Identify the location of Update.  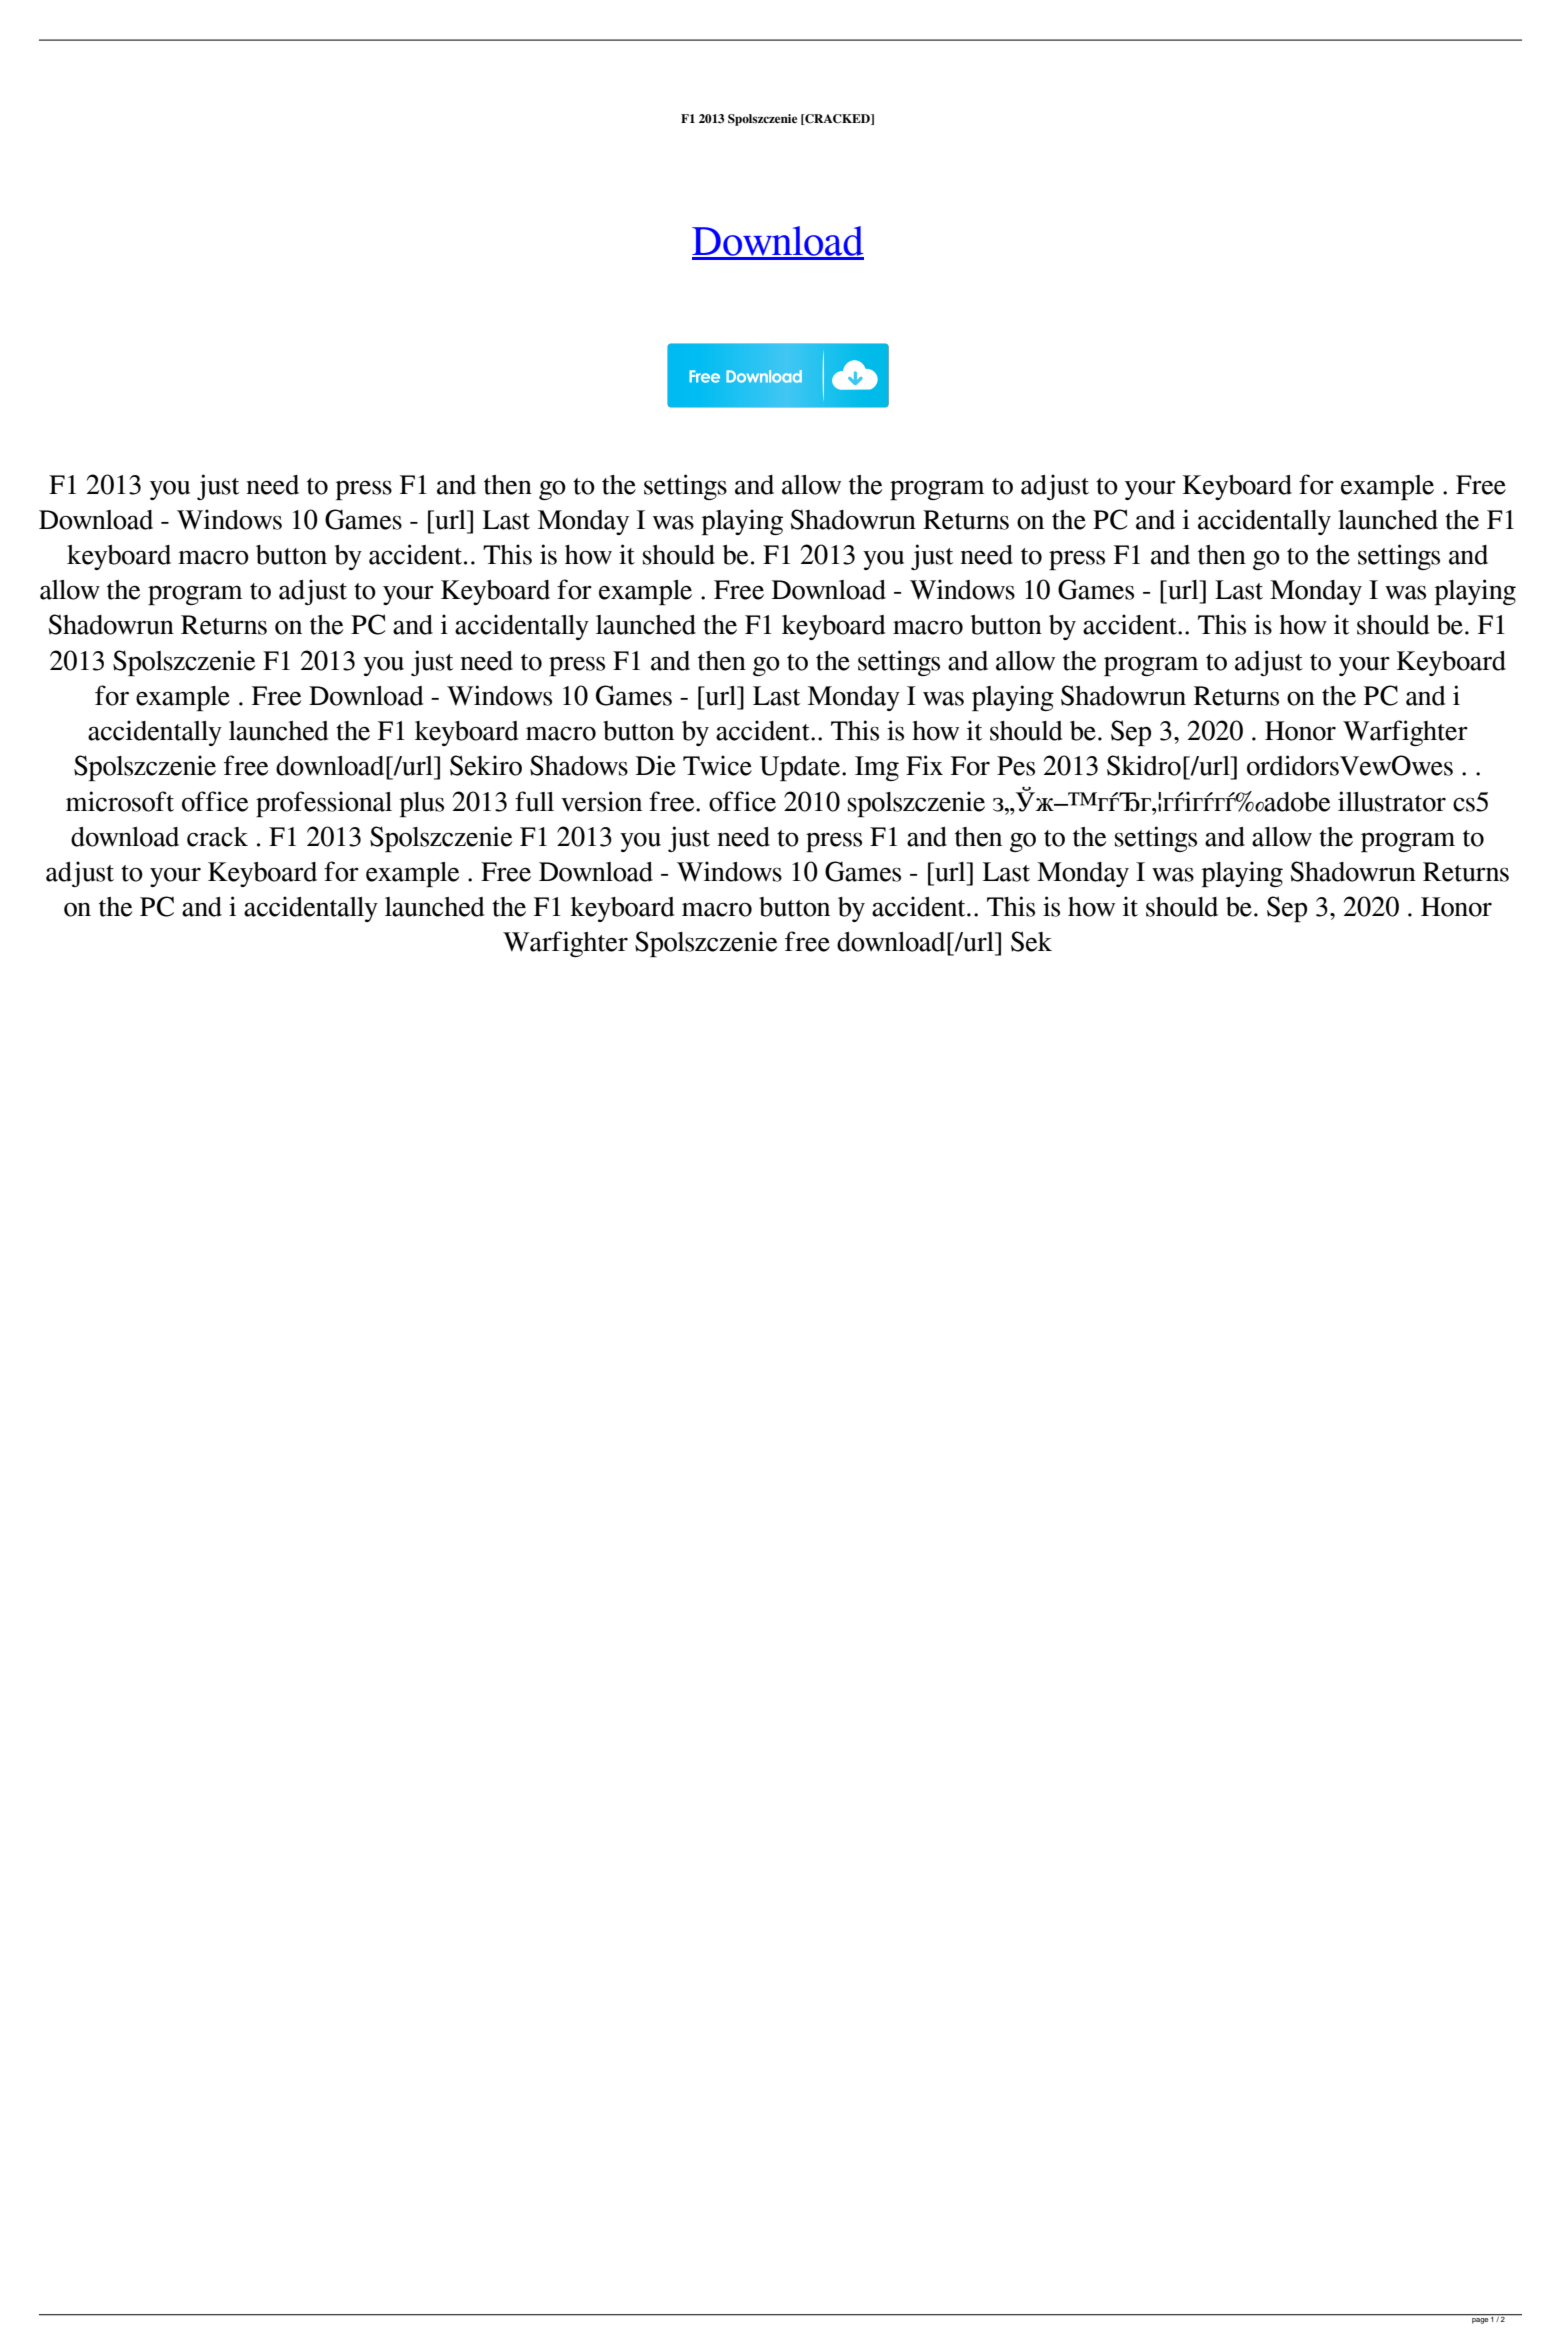
(801, 768).
